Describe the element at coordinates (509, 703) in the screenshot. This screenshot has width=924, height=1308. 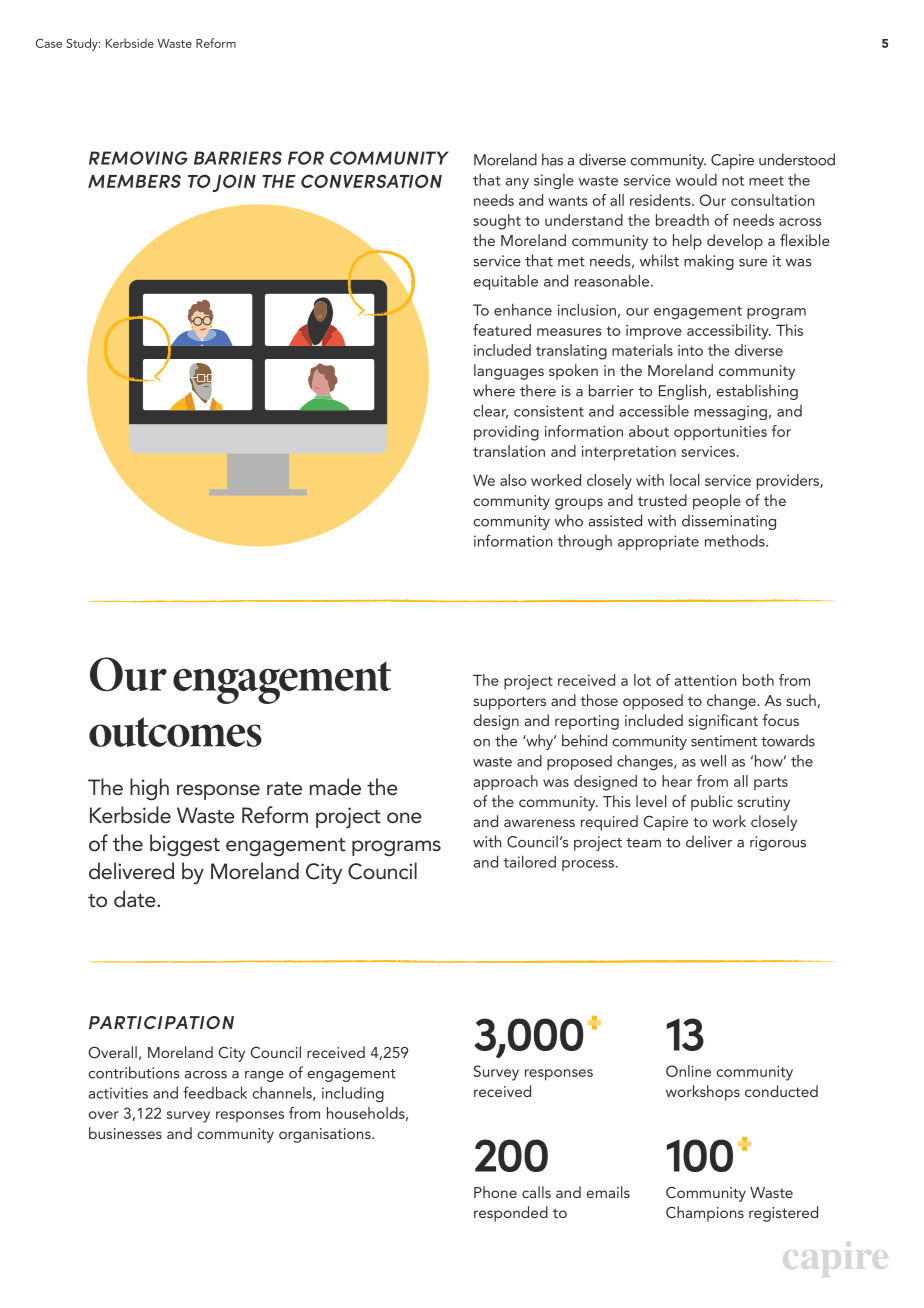
I see `supporters` at that location.
